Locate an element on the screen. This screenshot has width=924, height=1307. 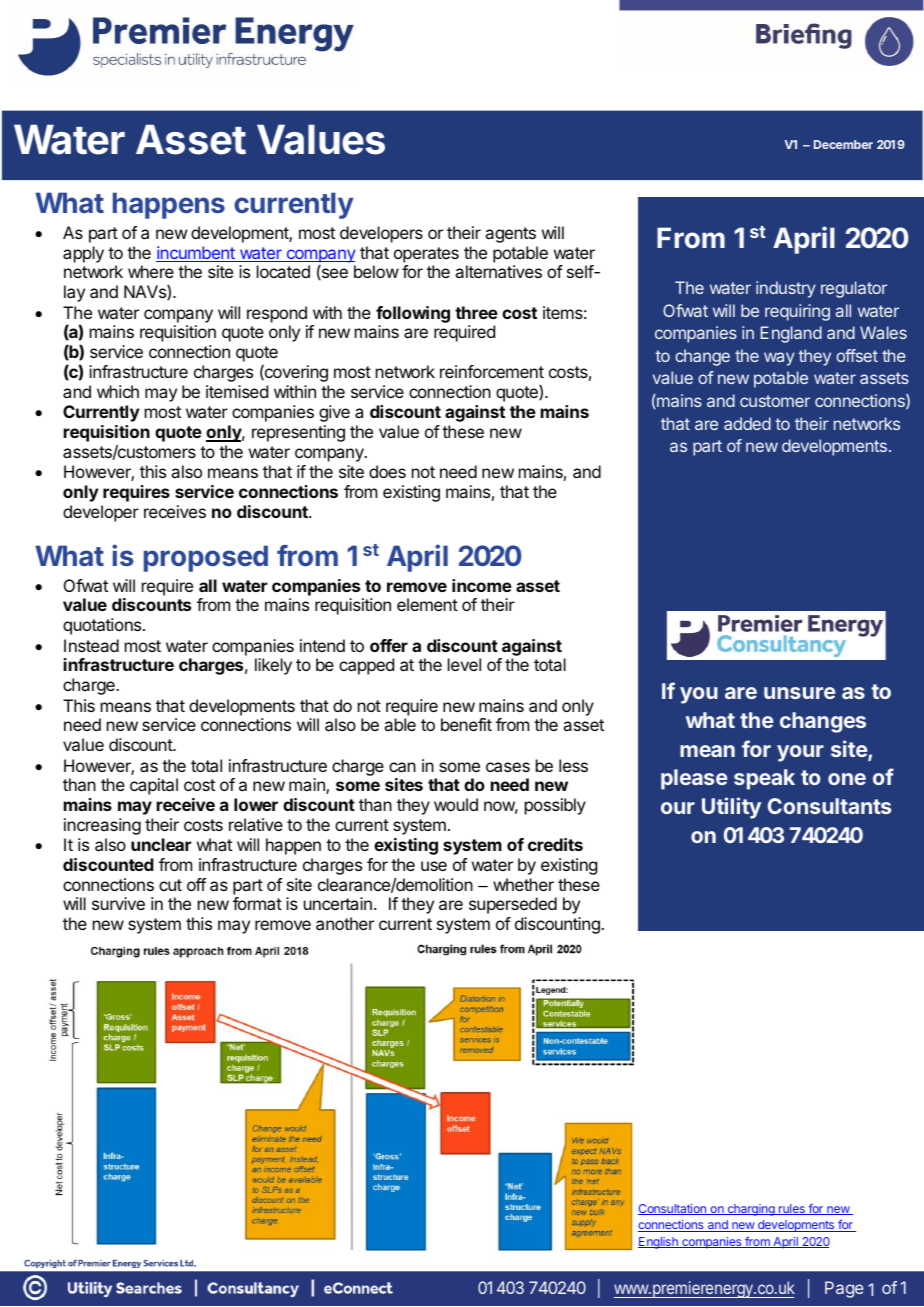
Consultation is located at coordinates (673, 1209).
